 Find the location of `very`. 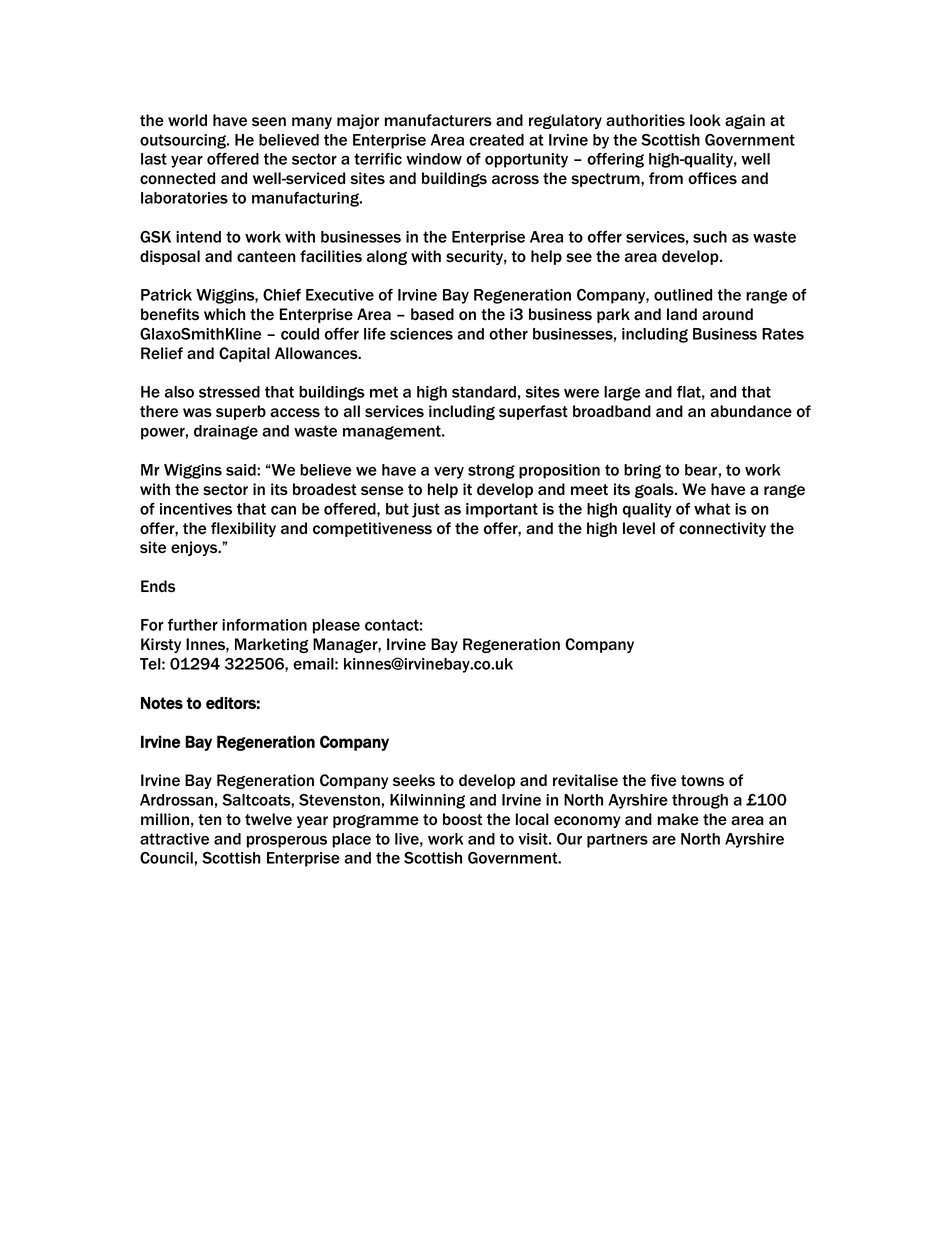

very is located at coordinates (449, 473).
